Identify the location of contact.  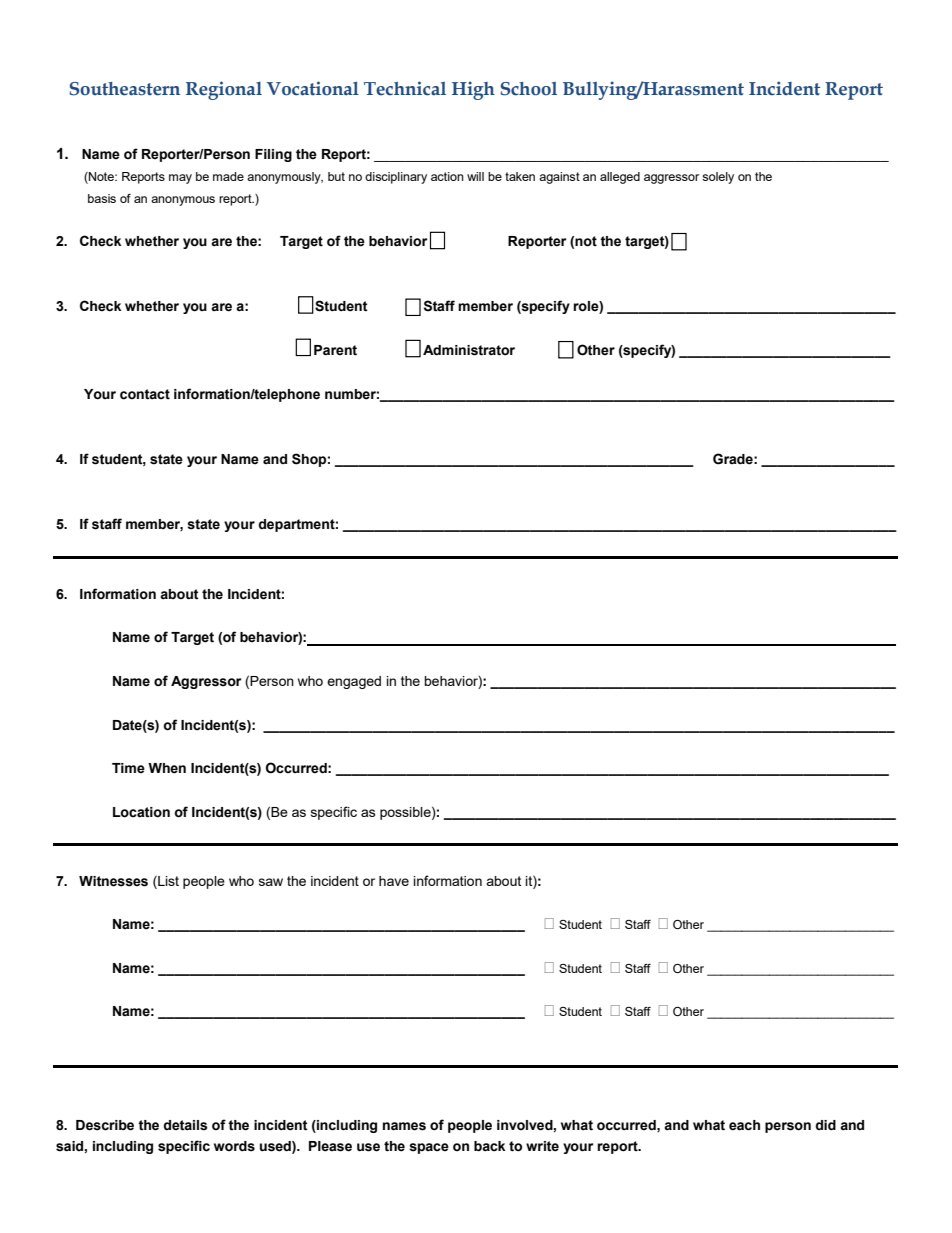
(145, 394).
